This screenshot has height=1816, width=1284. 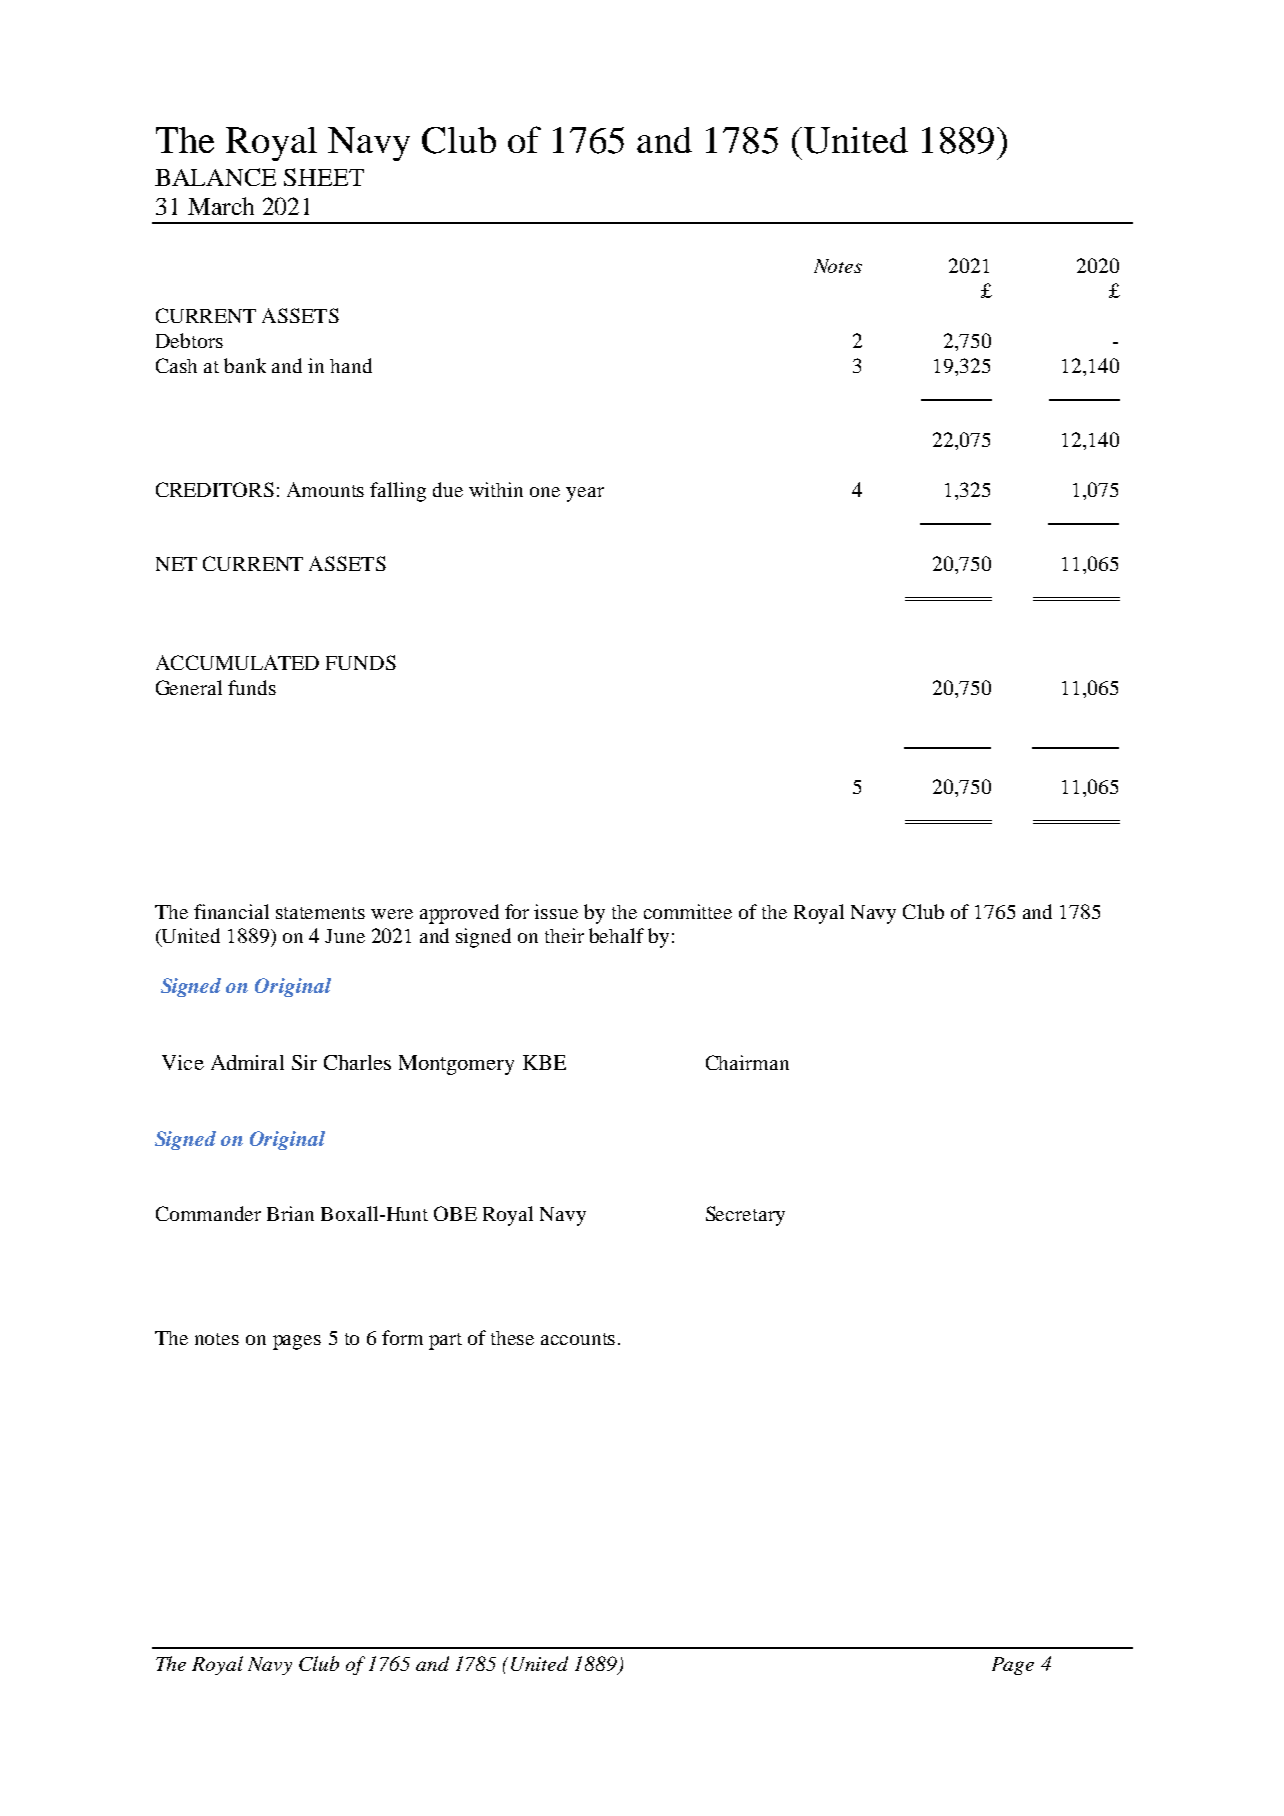 What do you see at coordinates (448, 489) in the screenshot?
I see `due` at bounding box center [448, 489].
